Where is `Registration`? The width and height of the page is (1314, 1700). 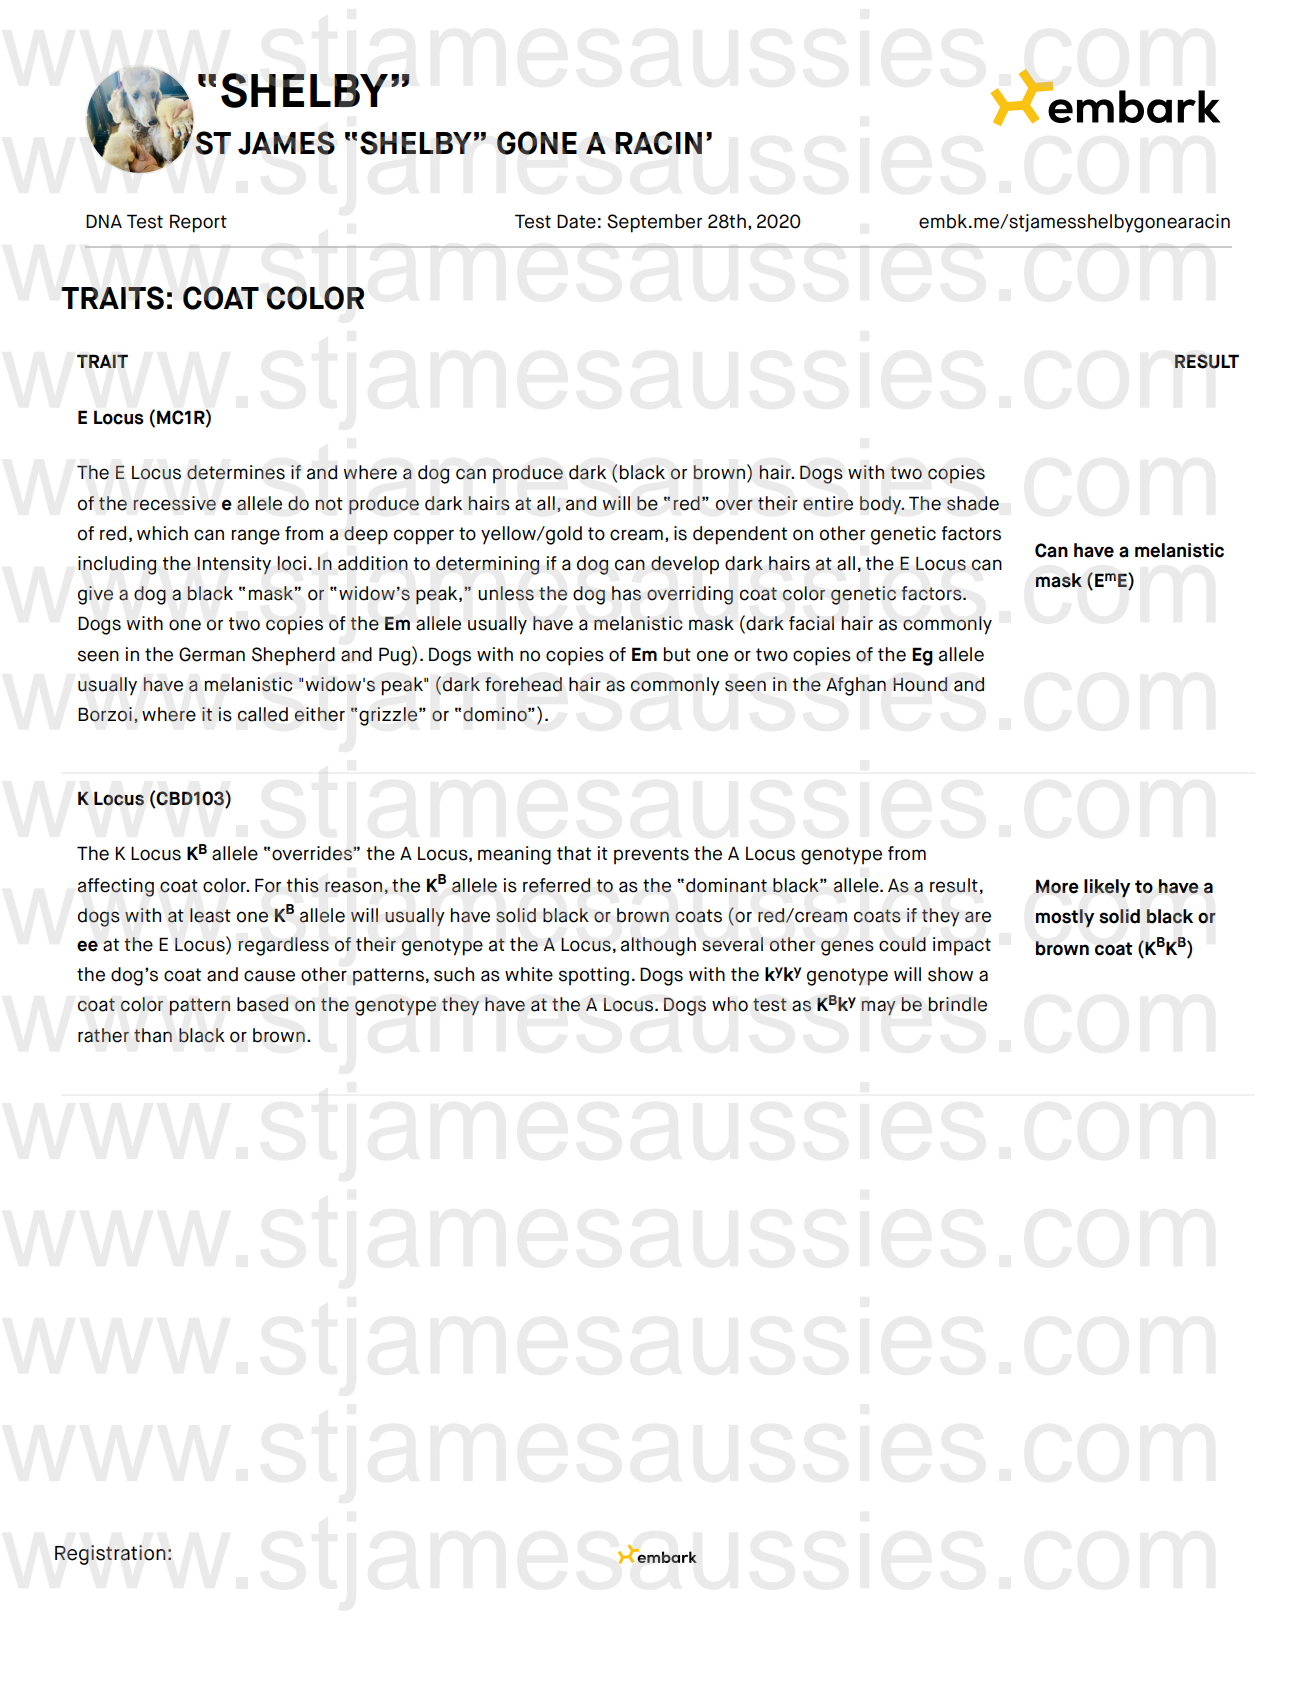 Registration is located at coordinates (110, 1555).
